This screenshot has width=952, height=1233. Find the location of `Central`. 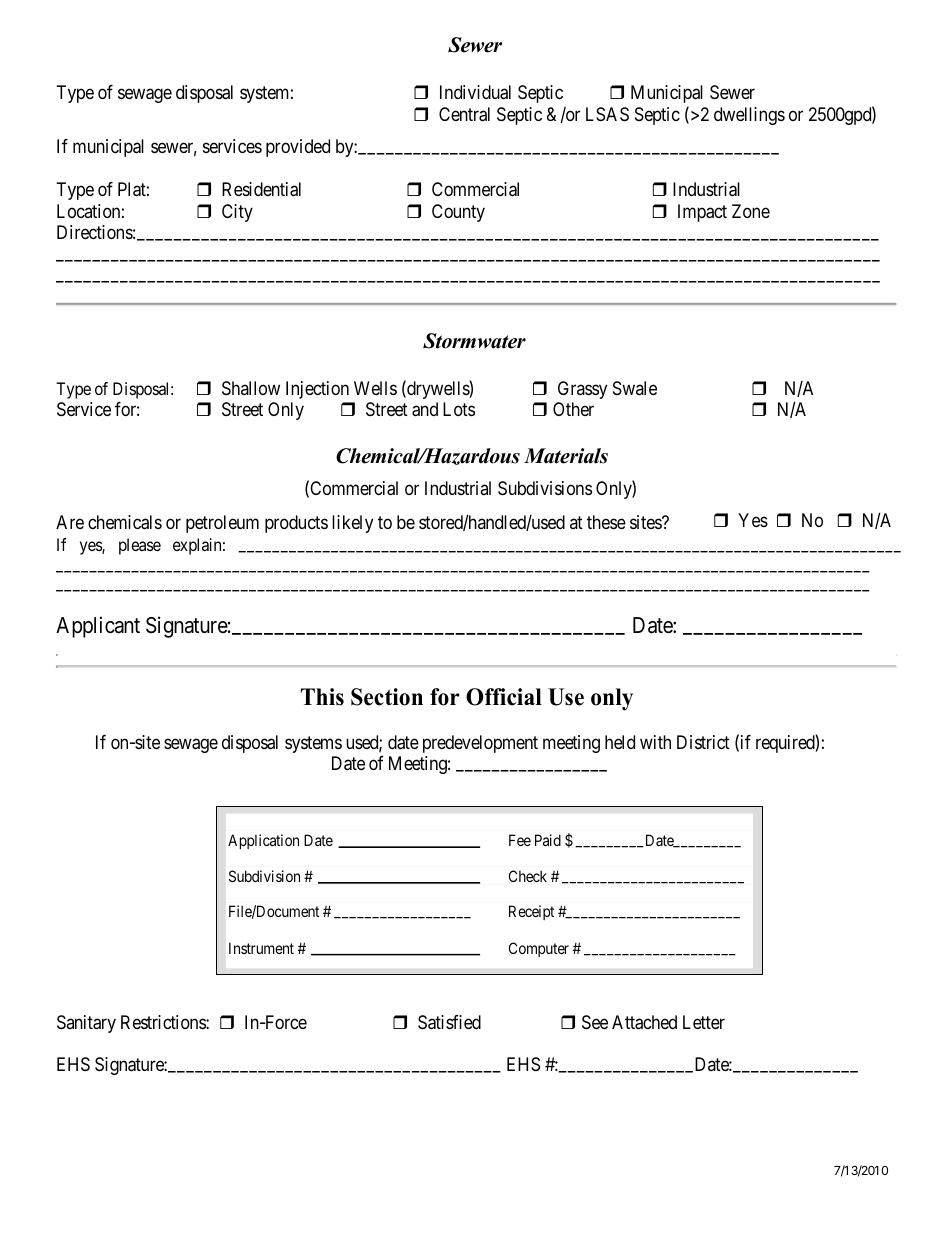

Central is located at coordinates (464, 114).
